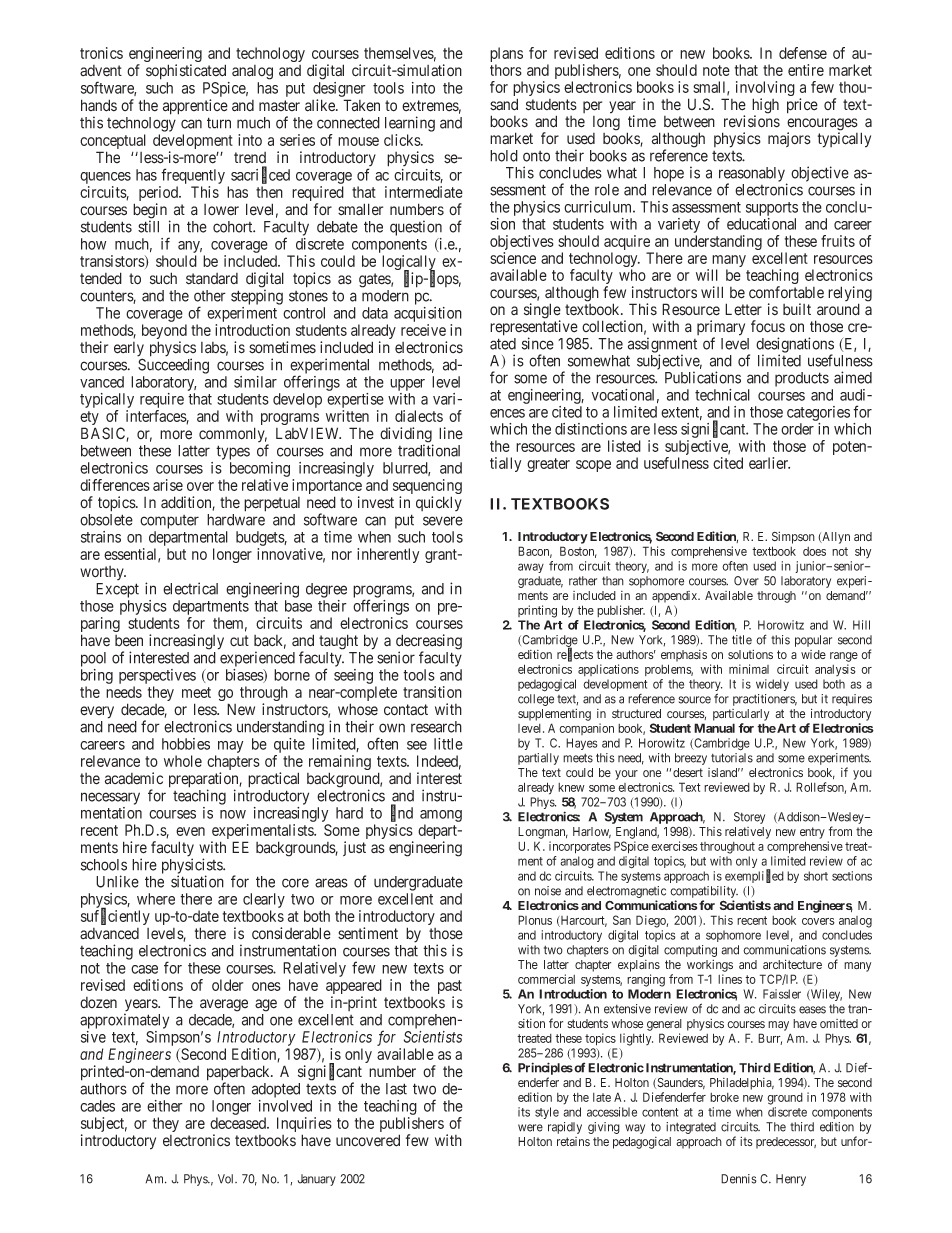  I want to click on situation, so click(197, 881).
